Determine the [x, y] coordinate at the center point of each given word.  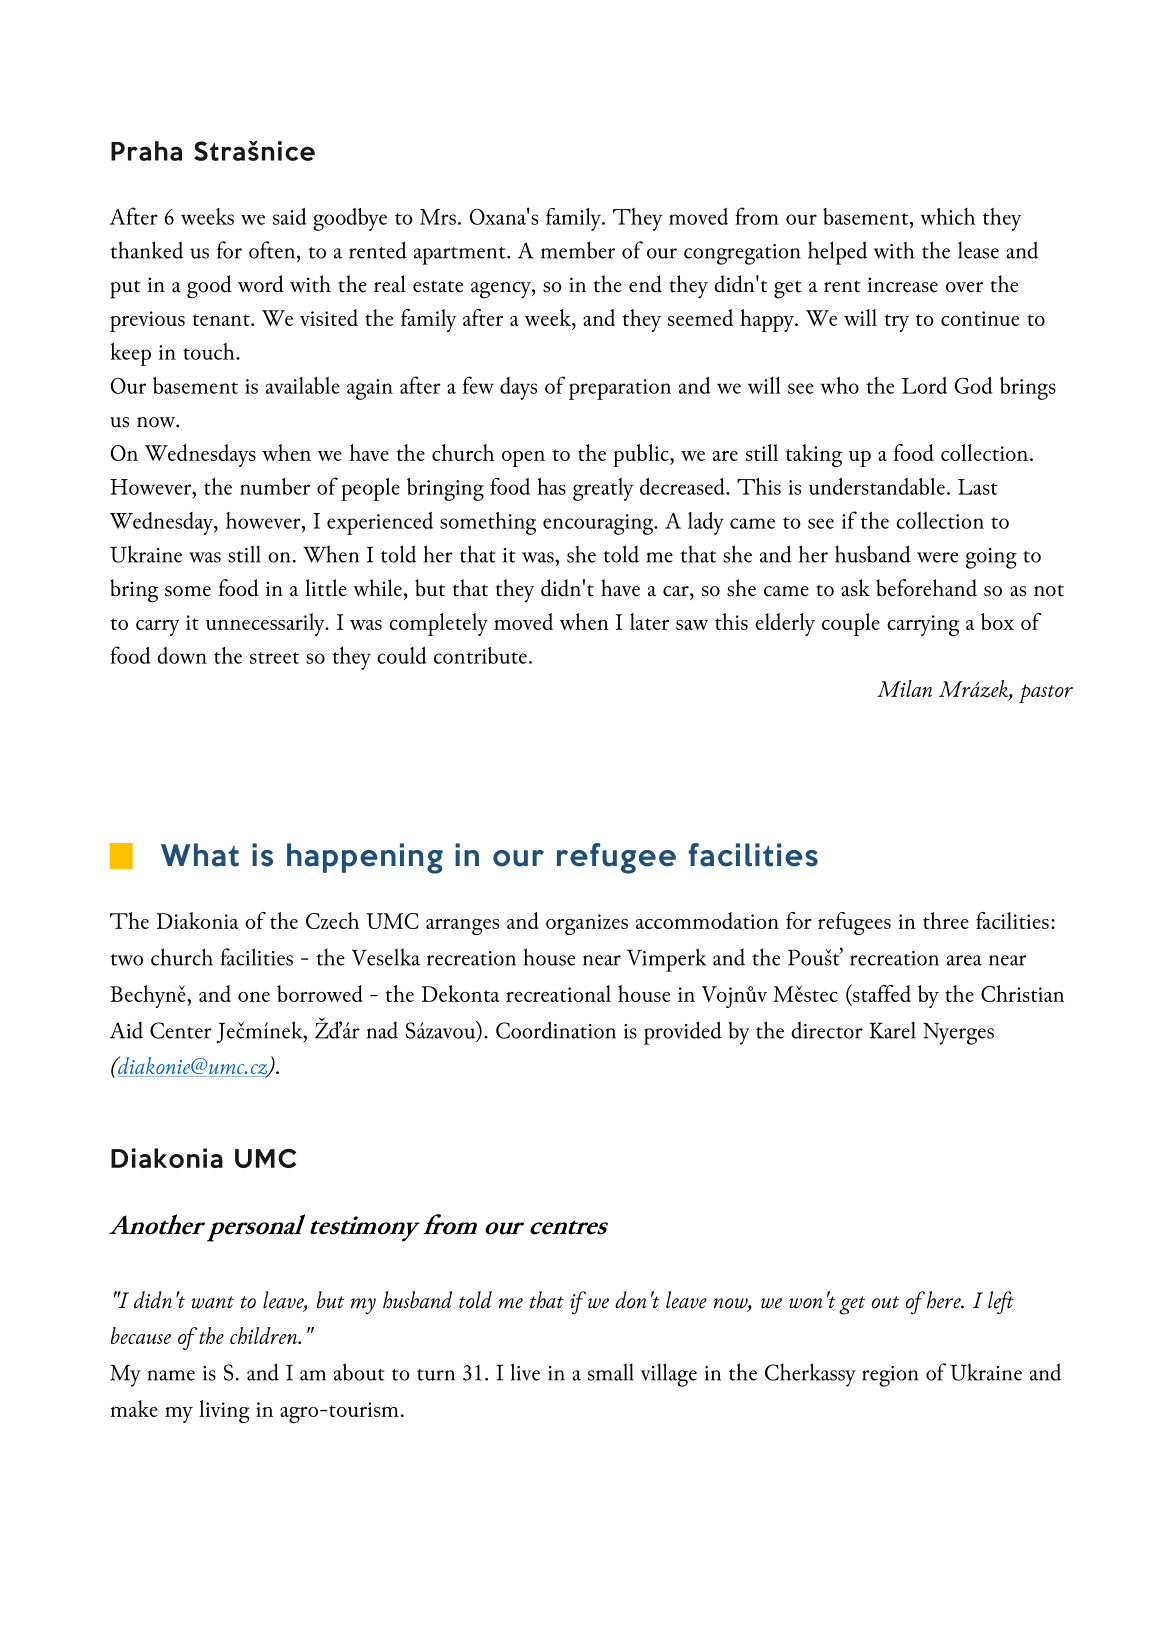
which [947, 216]
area [964, 960]
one [254, 997]
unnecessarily [266, 624]
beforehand [926, 588]
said [290, 216]
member [578, 250]
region [890, 1376]
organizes [587, 924]
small [611, 1372]
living [224, 1411]
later [649, 621]
